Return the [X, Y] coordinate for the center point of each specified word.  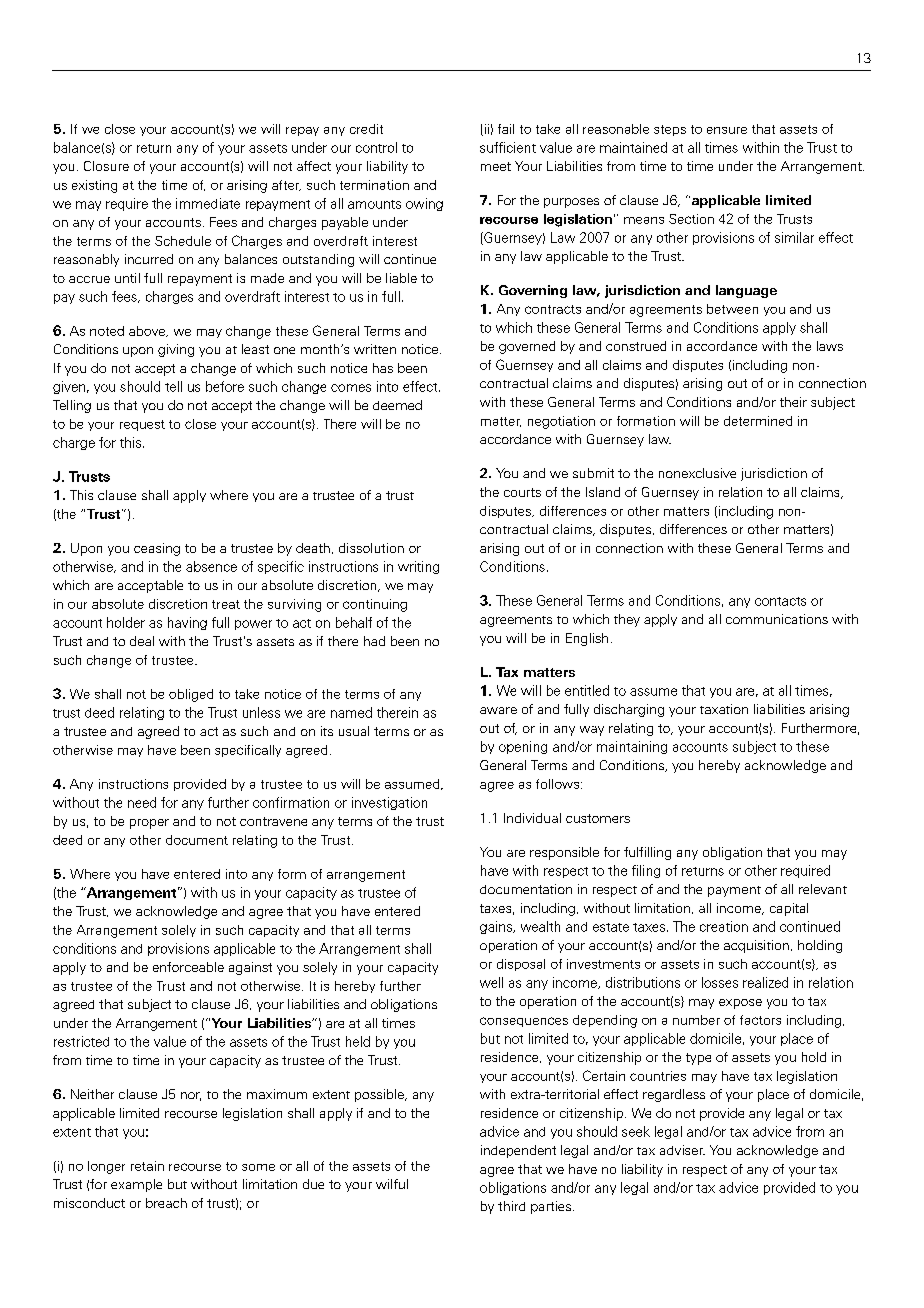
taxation [724, 709]
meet [496, 166]
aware [498, 710]
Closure [106, 166]
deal [142, 641]
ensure [727, 130]
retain [147, 1166]
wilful [392, 1184]
